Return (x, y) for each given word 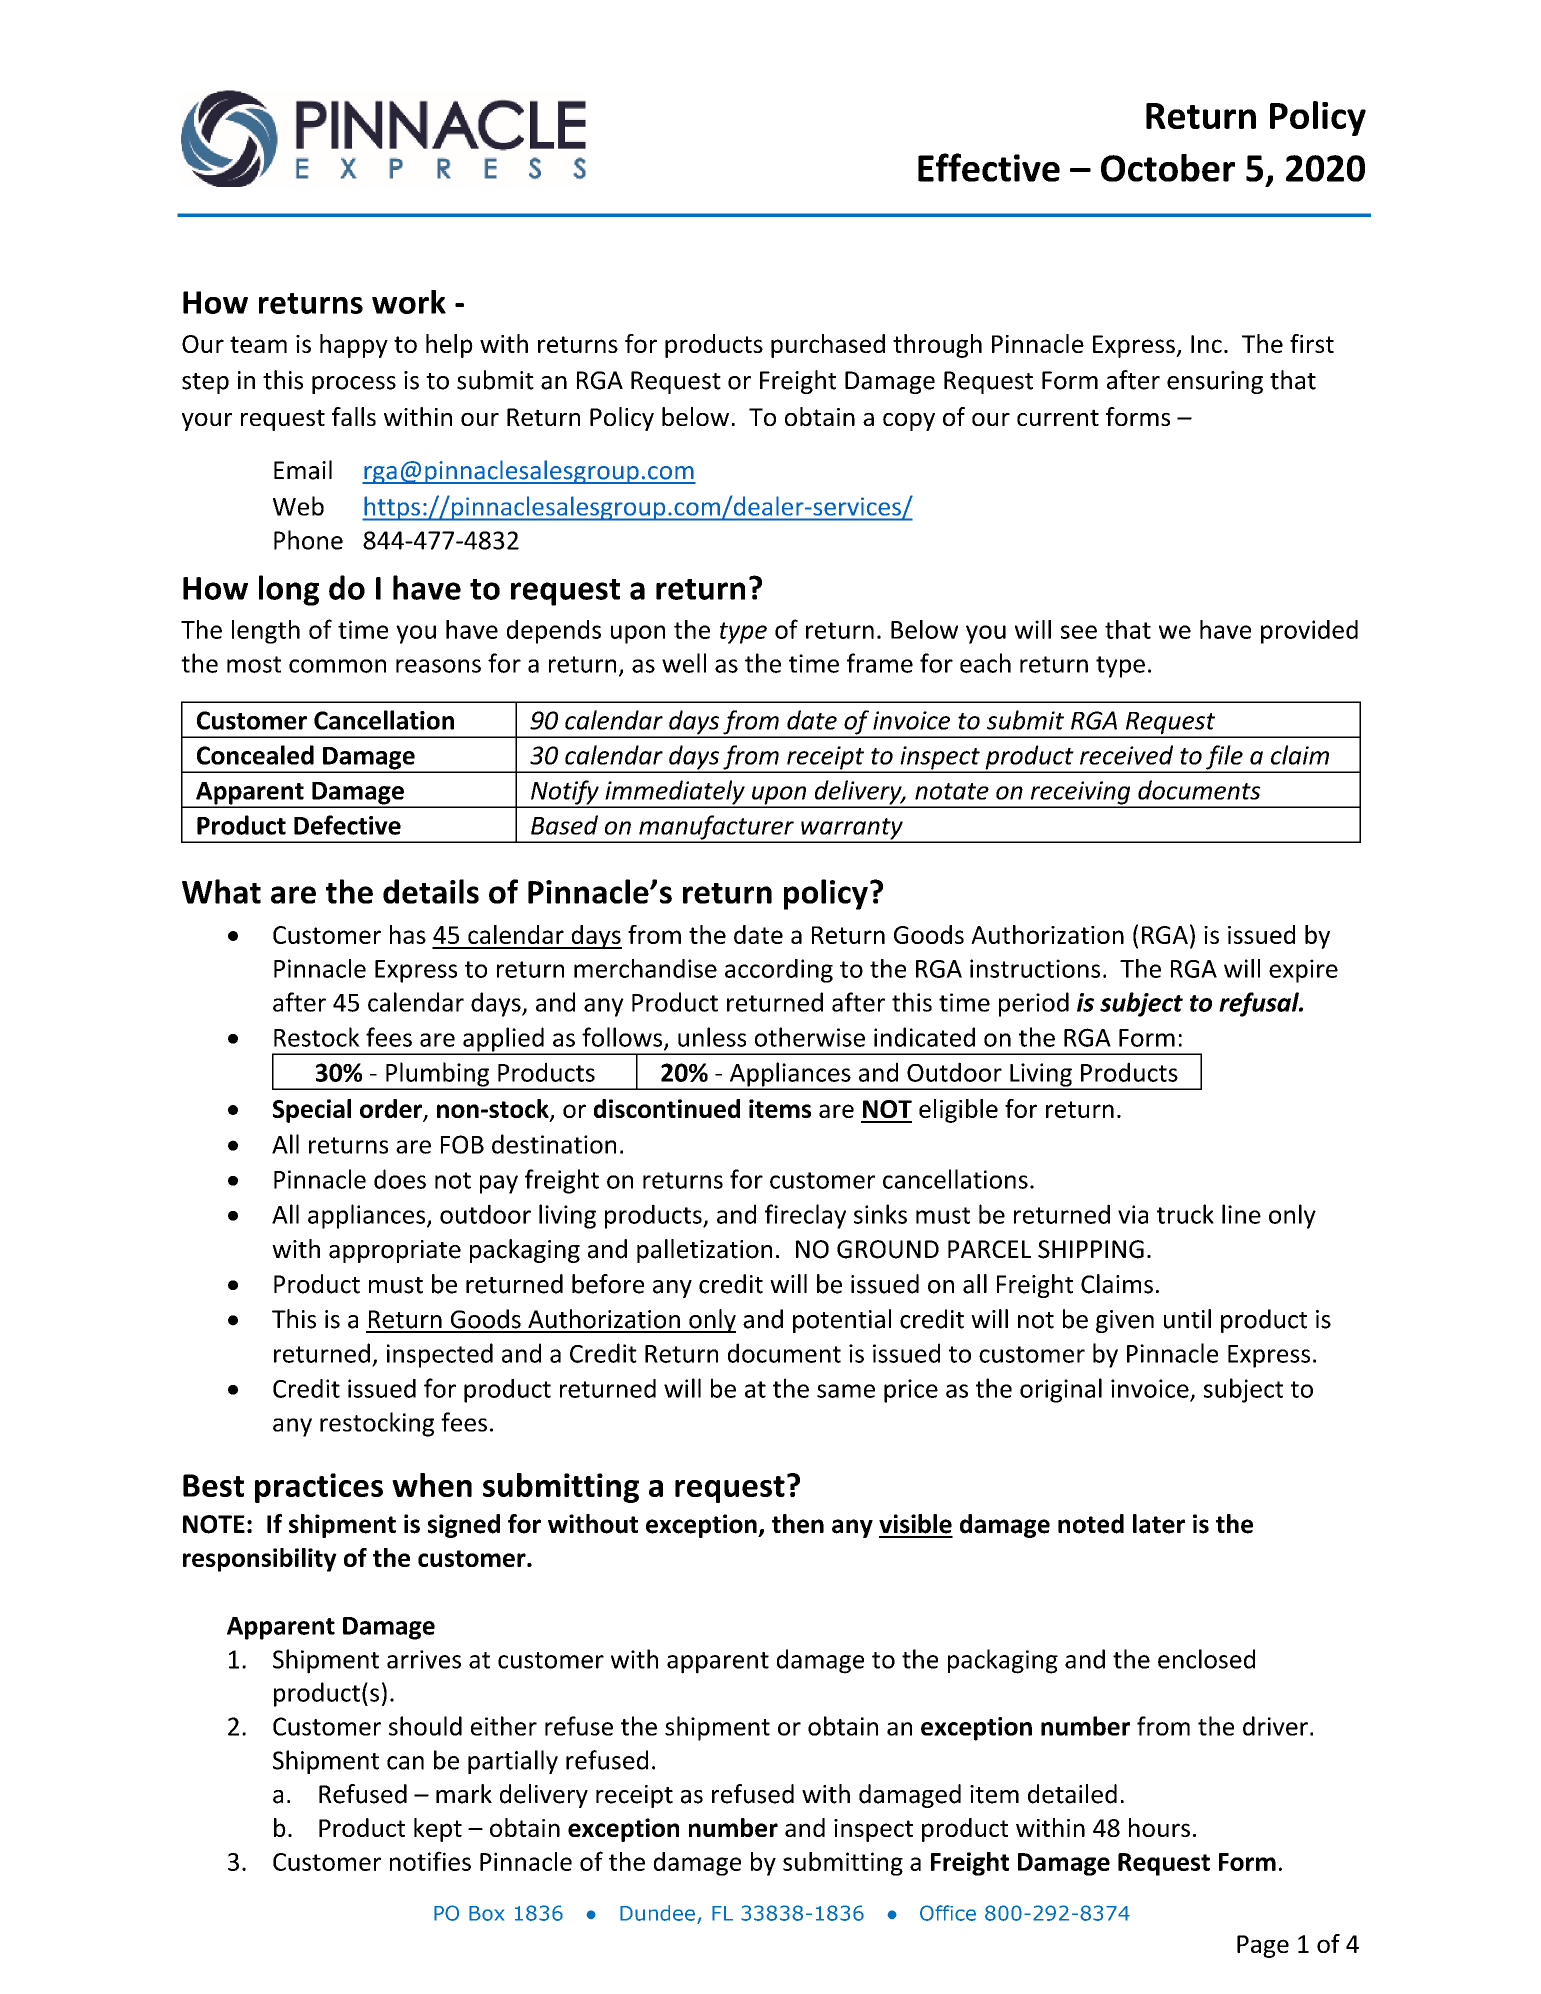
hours (1159, 1827)
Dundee (657, 1913)
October (1168, 168)
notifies (430, 1861)
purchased (828, 346)
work (409, 302)
